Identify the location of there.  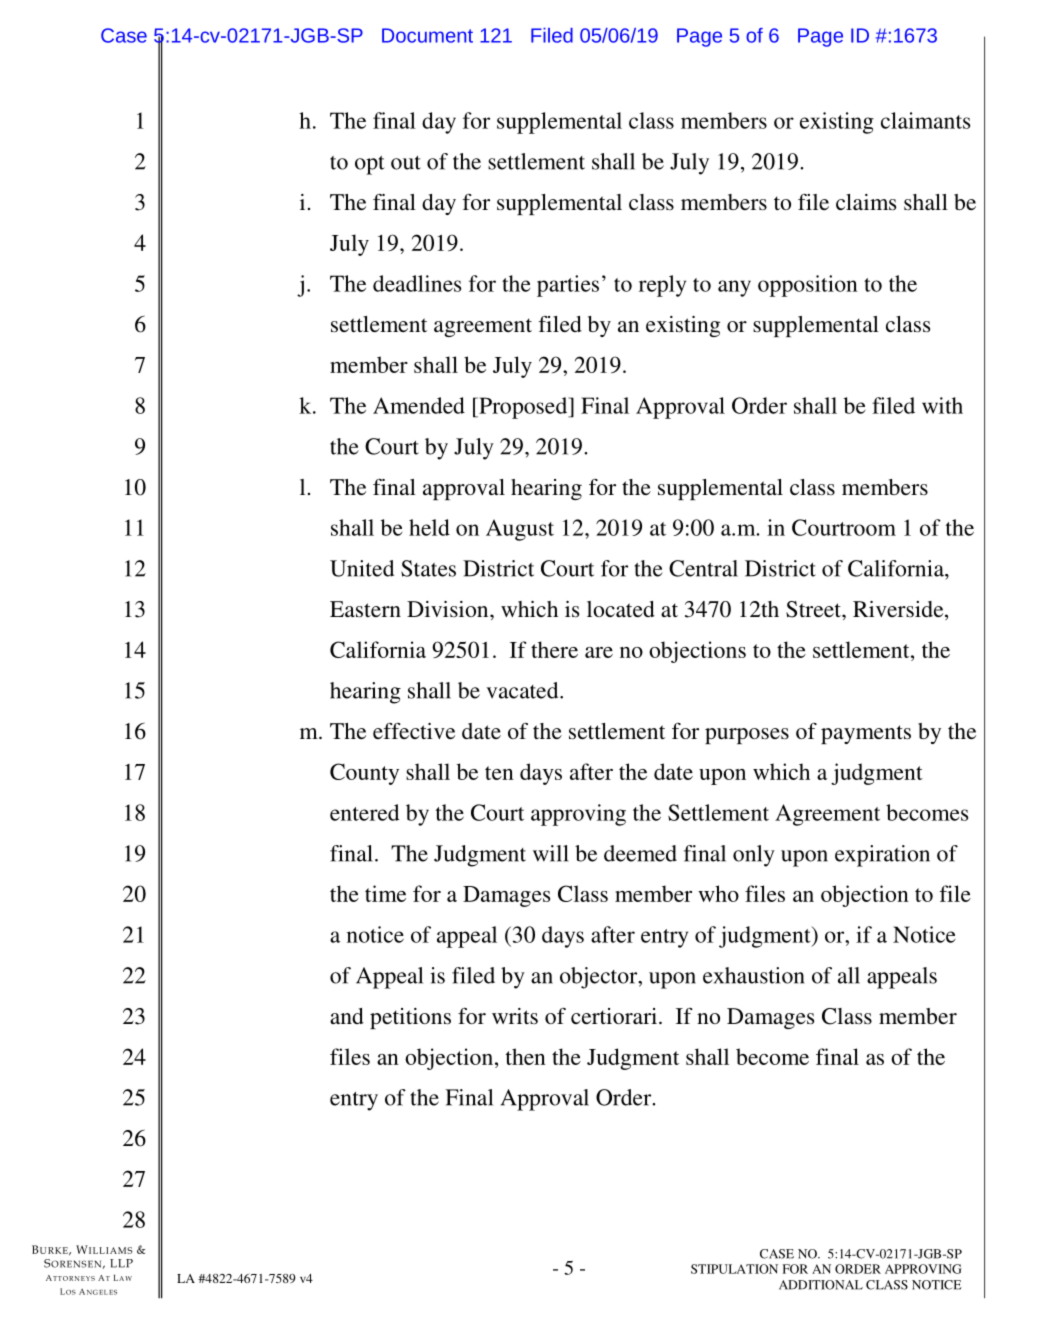
(554, 649).
